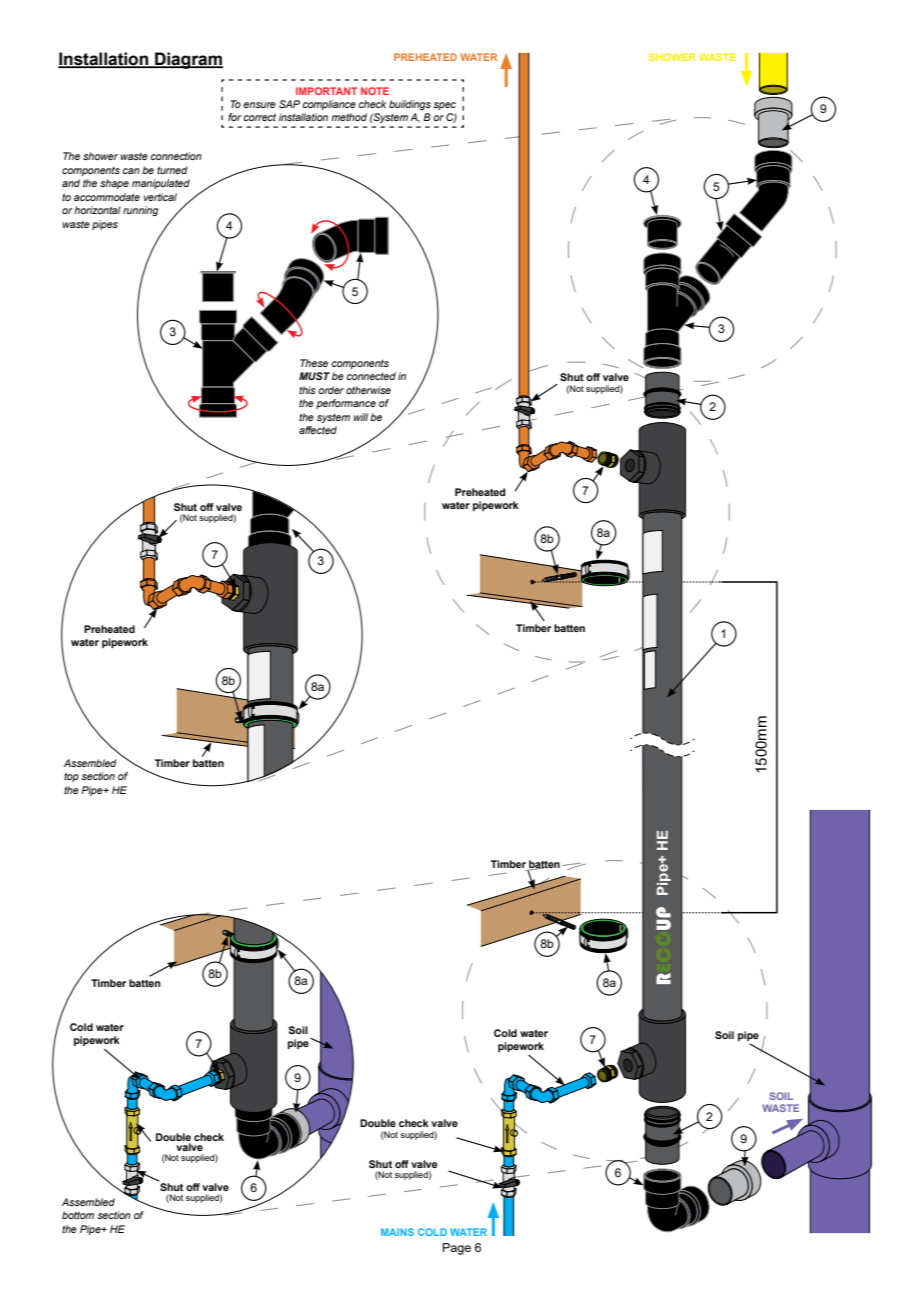  What do you see at coordinates (78, 1215) in the page?
I see `bottom` at bounding box center [78, 1215].
